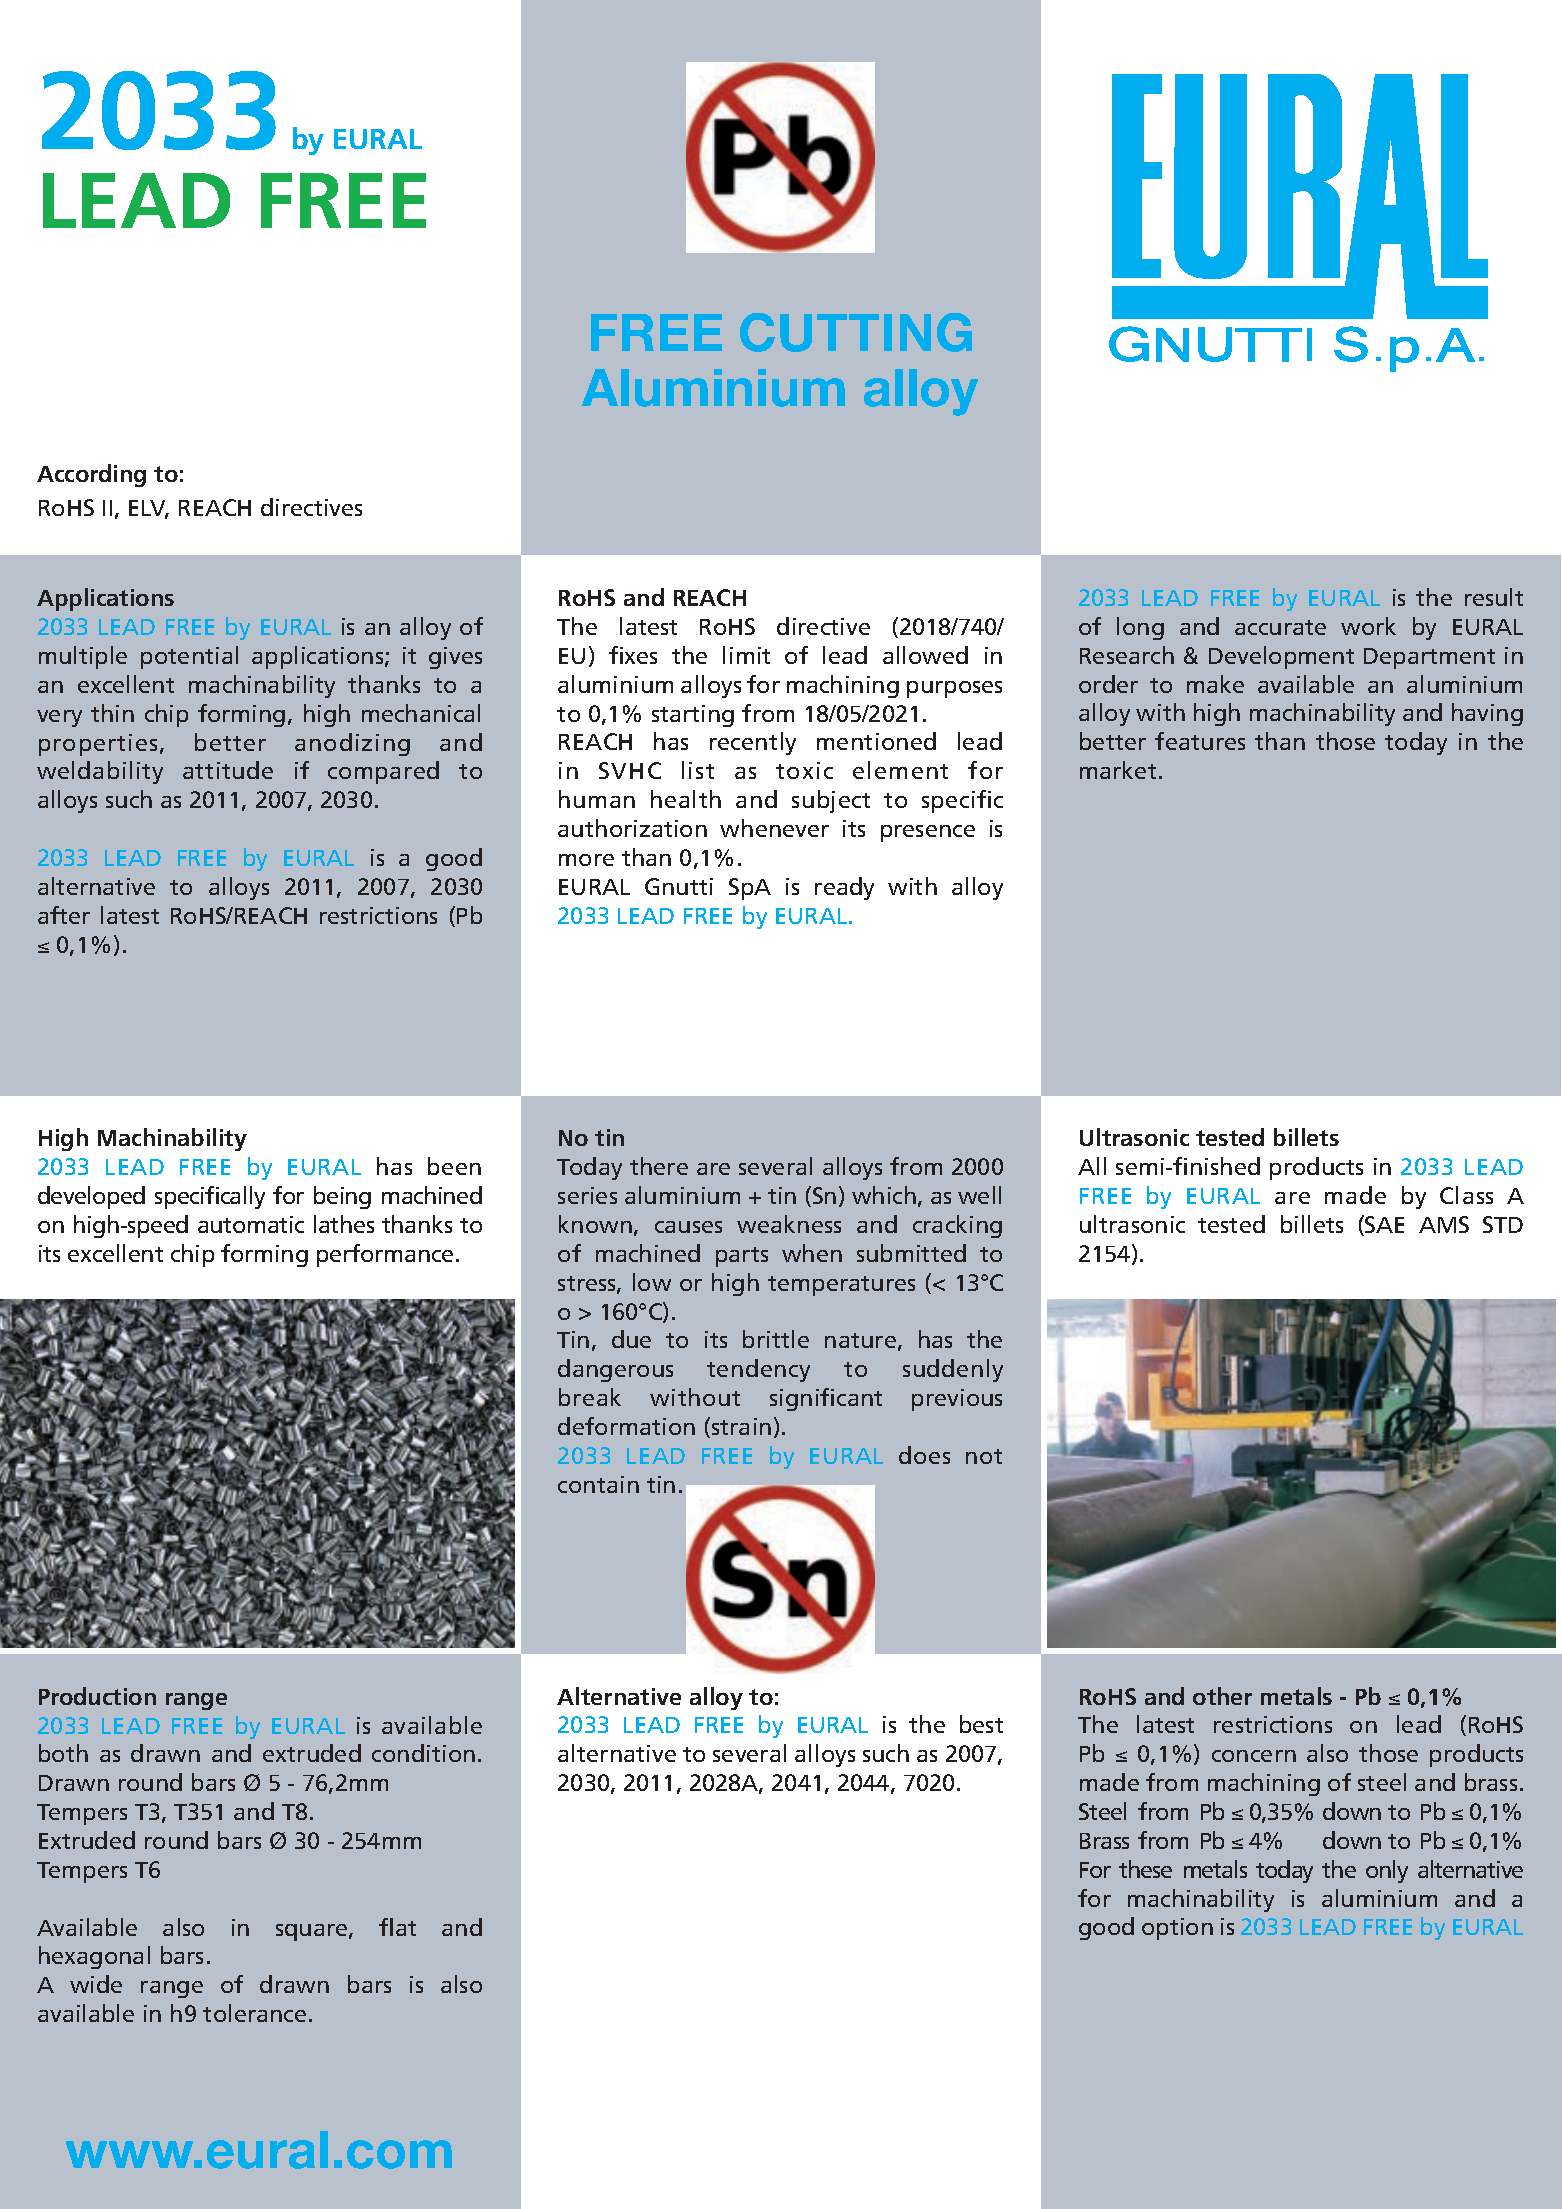  I want to click on CUTTING, so click(856, 332).
